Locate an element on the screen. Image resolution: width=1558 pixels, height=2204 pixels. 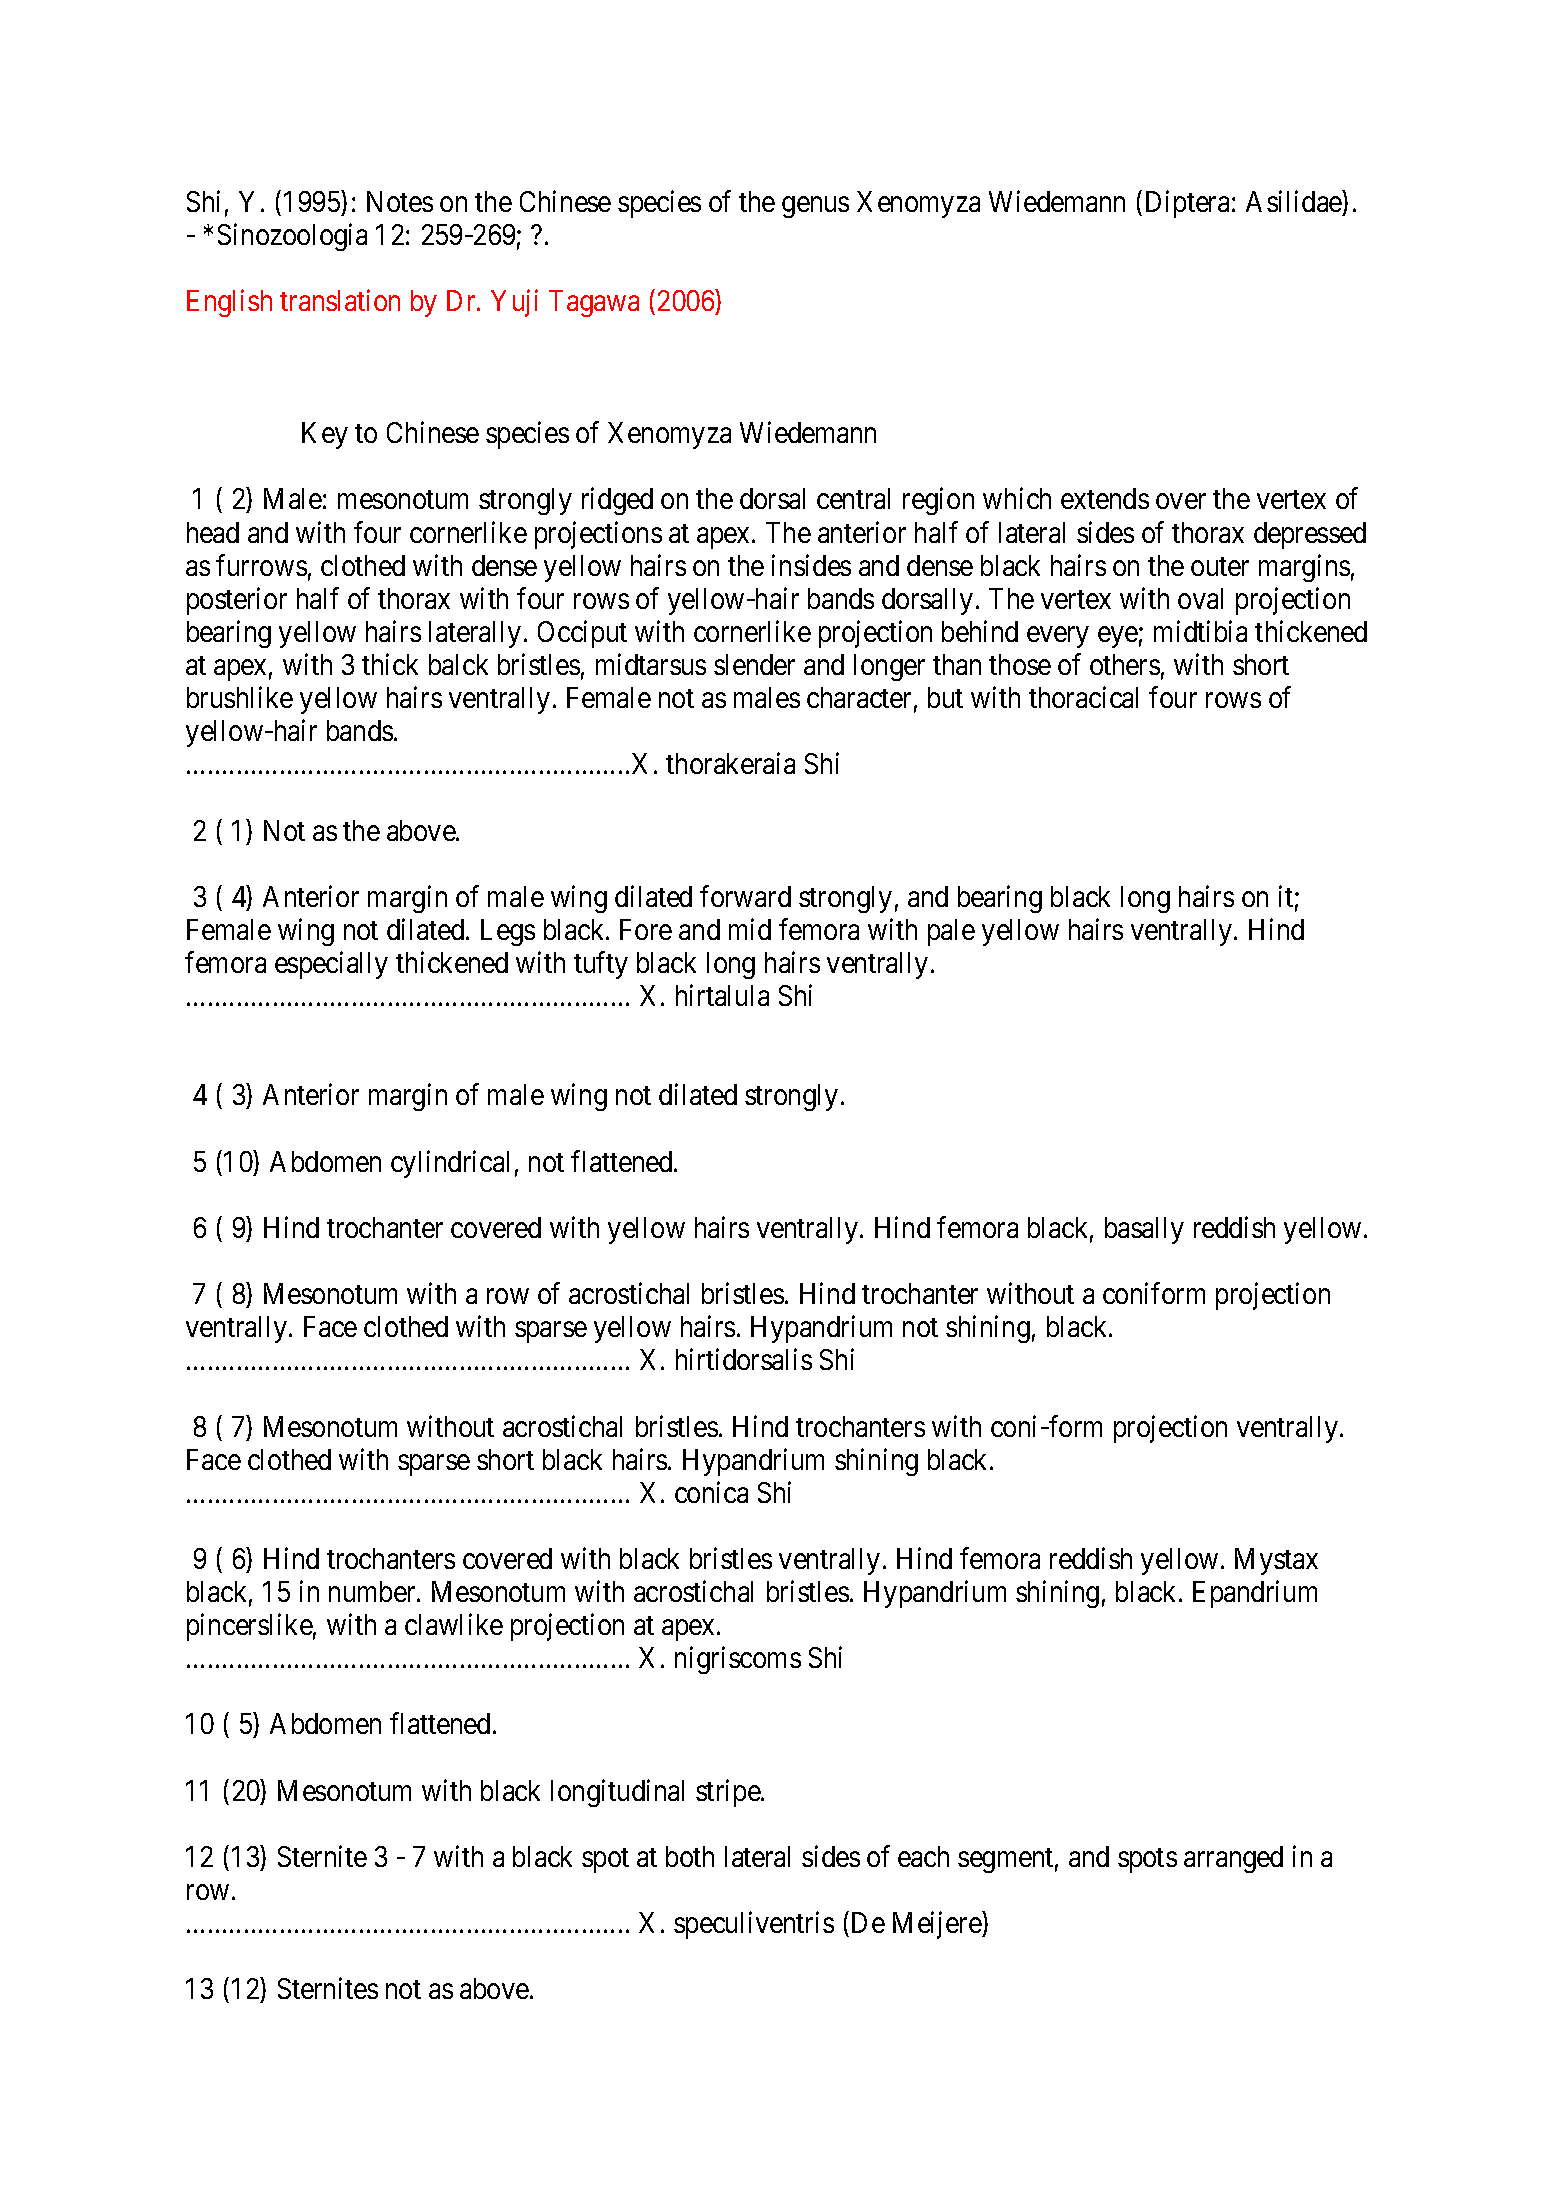
basally is located at coordinates (1144, 1230).
